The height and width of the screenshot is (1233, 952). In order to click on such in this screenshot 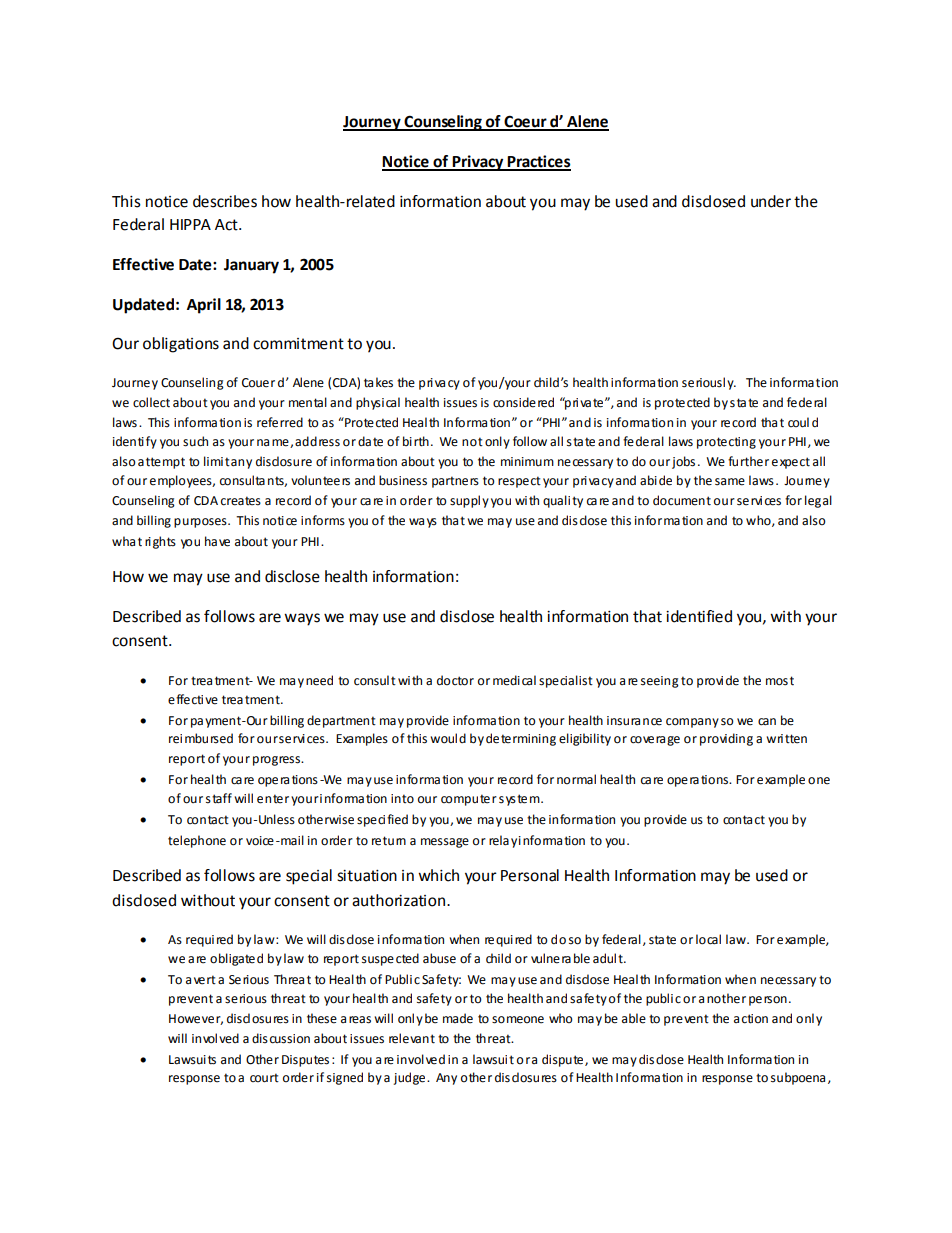, I will do `click(195, 441)`.
